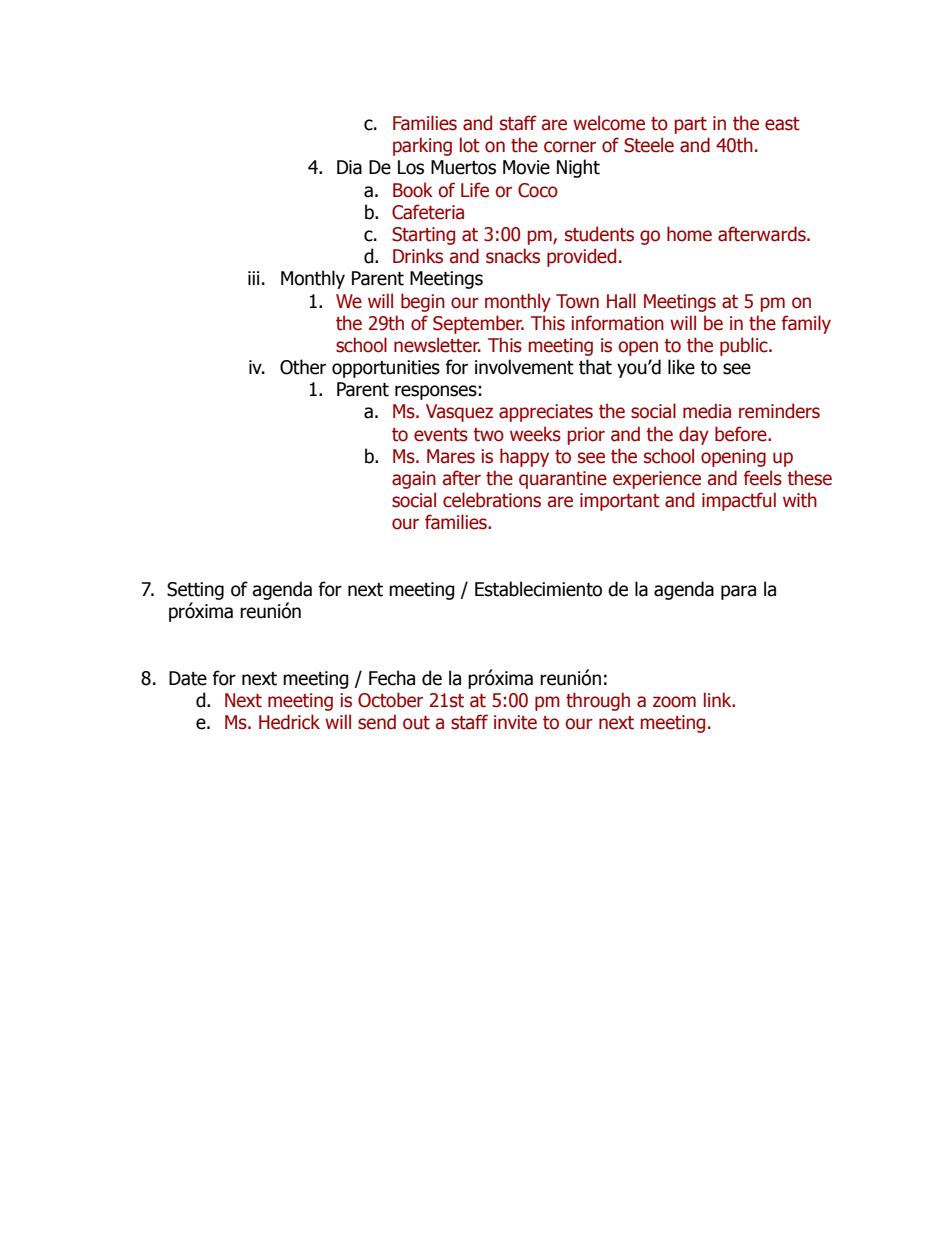  Describe the element at coordinates (411, 167) in the screenshot. I see `Los` at that location.
